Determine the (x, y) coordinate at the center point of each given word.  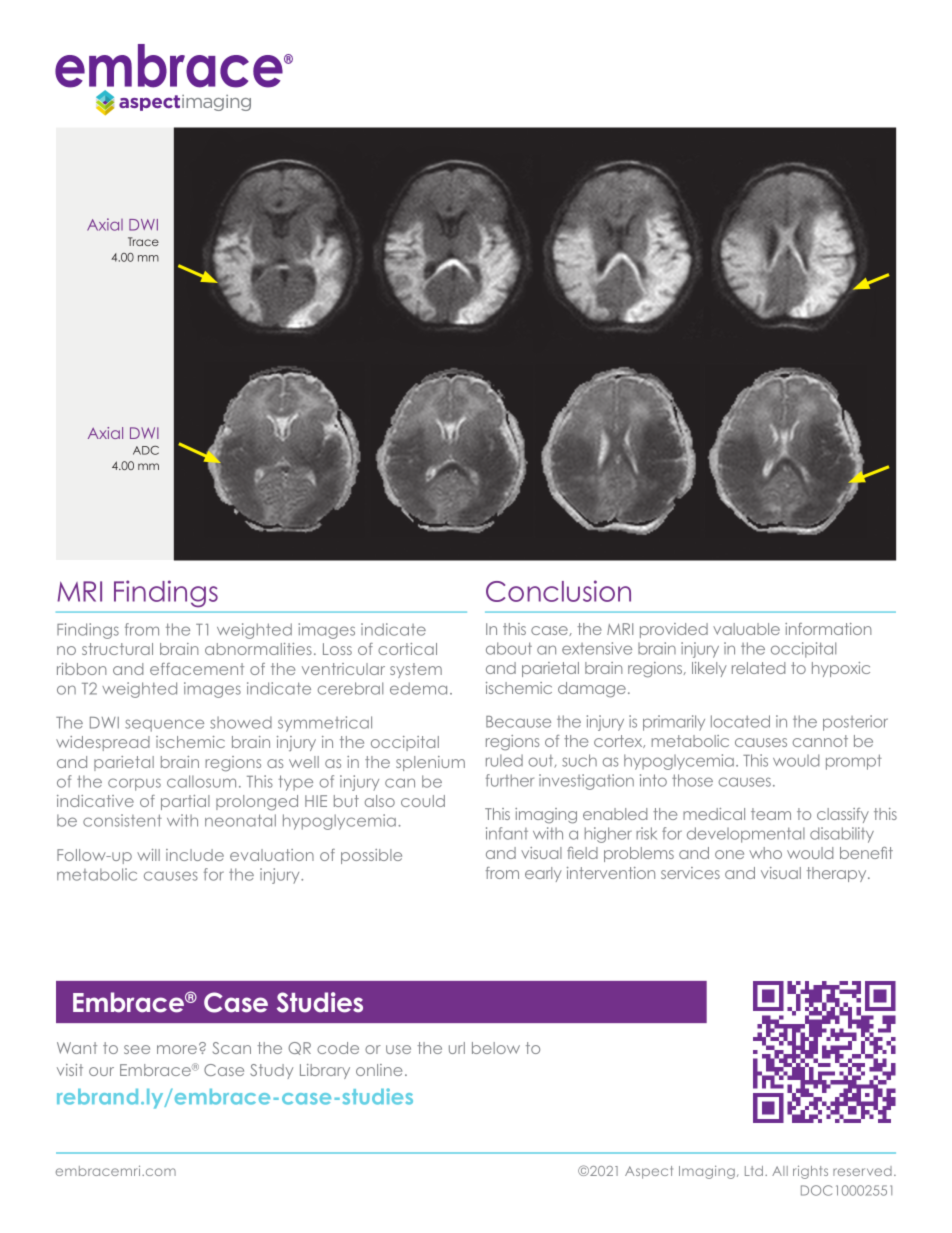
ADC (146, 450)
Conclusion (558, 591)
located (740, 721)
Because (518, 722)
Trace (143, 241)
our (101, 1071)
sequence (164, 725)
